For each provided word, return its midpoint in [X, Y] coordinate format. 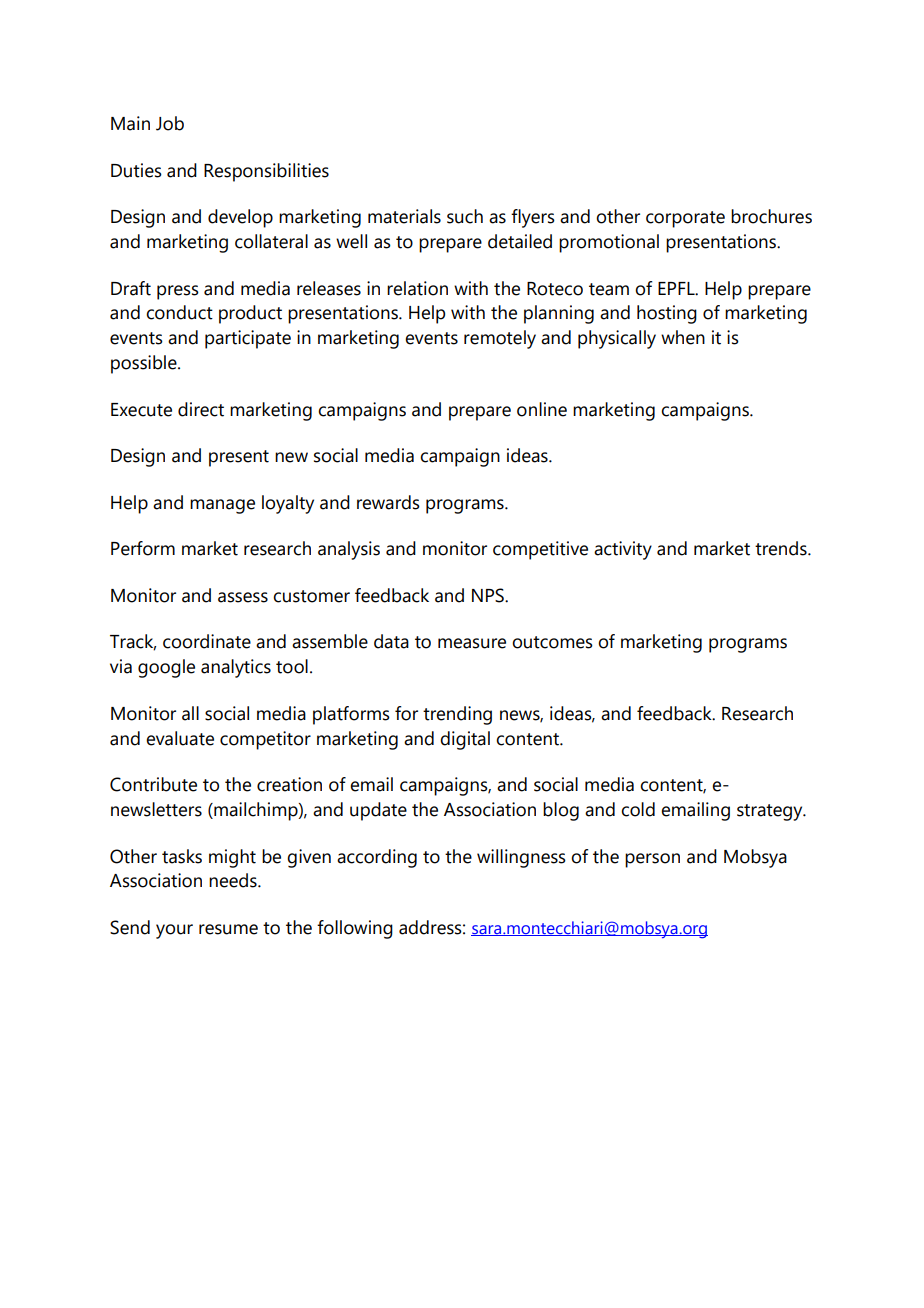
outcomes [552, 642]
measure [472, 643]
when [683, 337]
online [542, 409]
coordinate [207, 641]
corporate [685, 219]
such [465, 216]
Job [170, 123]
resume [228, 929]
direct [201, 409]
